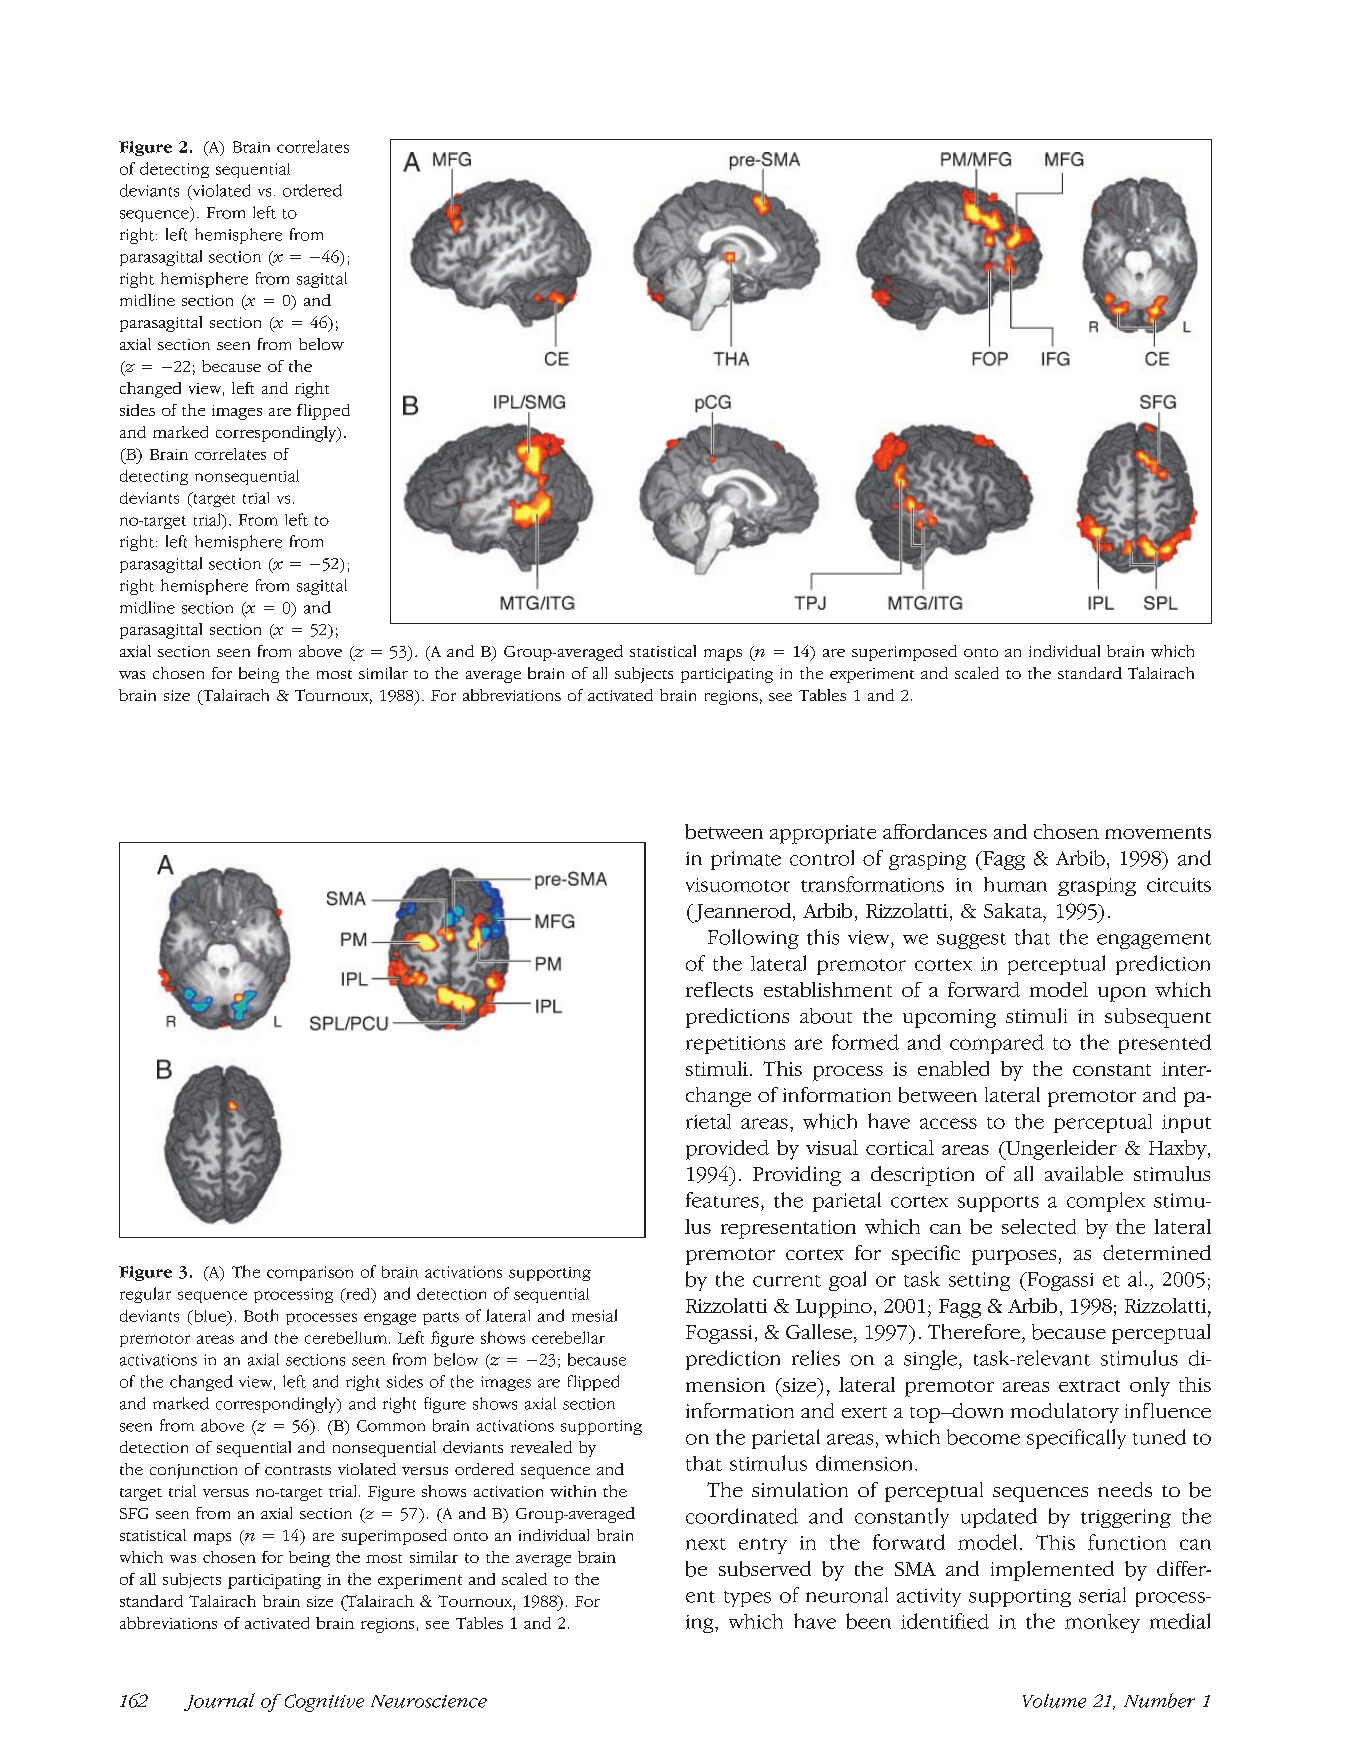 The width and height of the screenshot is (1348, 1744). I want to click on Journal, so click(219, 1702).
